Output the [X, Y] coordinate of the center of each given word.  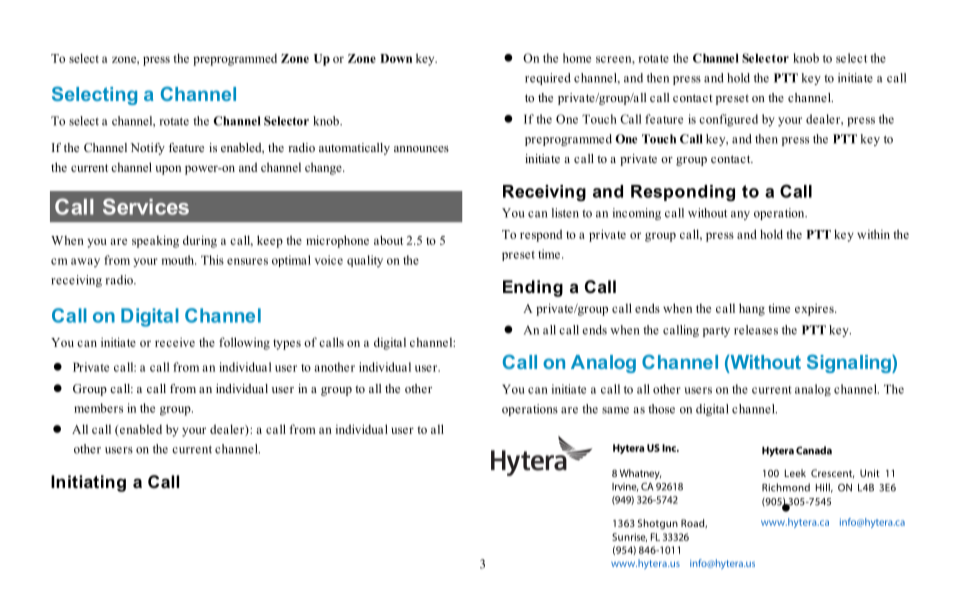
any [740, 215]
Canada [814, 450]
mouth [179, 260]
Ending [533, 288]
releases [756, 330]
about [388, 240]
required [548, 79]
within [873, 234]
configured [728, 120]
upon [168, 170]
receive [175, 342]
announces [421, 149]
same [615, 410]
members [98, 408]
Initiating [88, 483]
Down [396, 58]
